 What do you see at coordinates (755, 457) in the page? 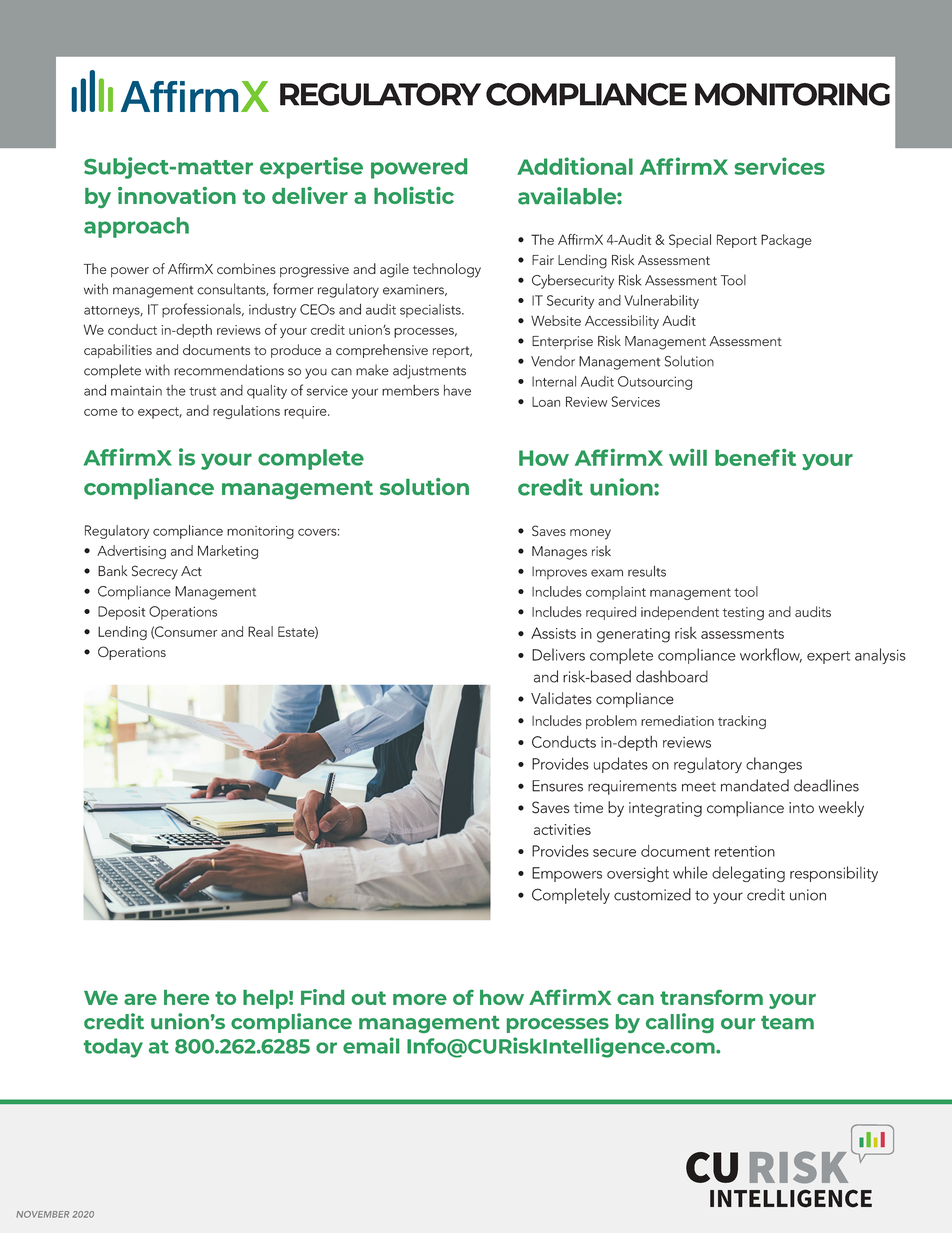
I see `benefit` at bounding box center [755, 457].
